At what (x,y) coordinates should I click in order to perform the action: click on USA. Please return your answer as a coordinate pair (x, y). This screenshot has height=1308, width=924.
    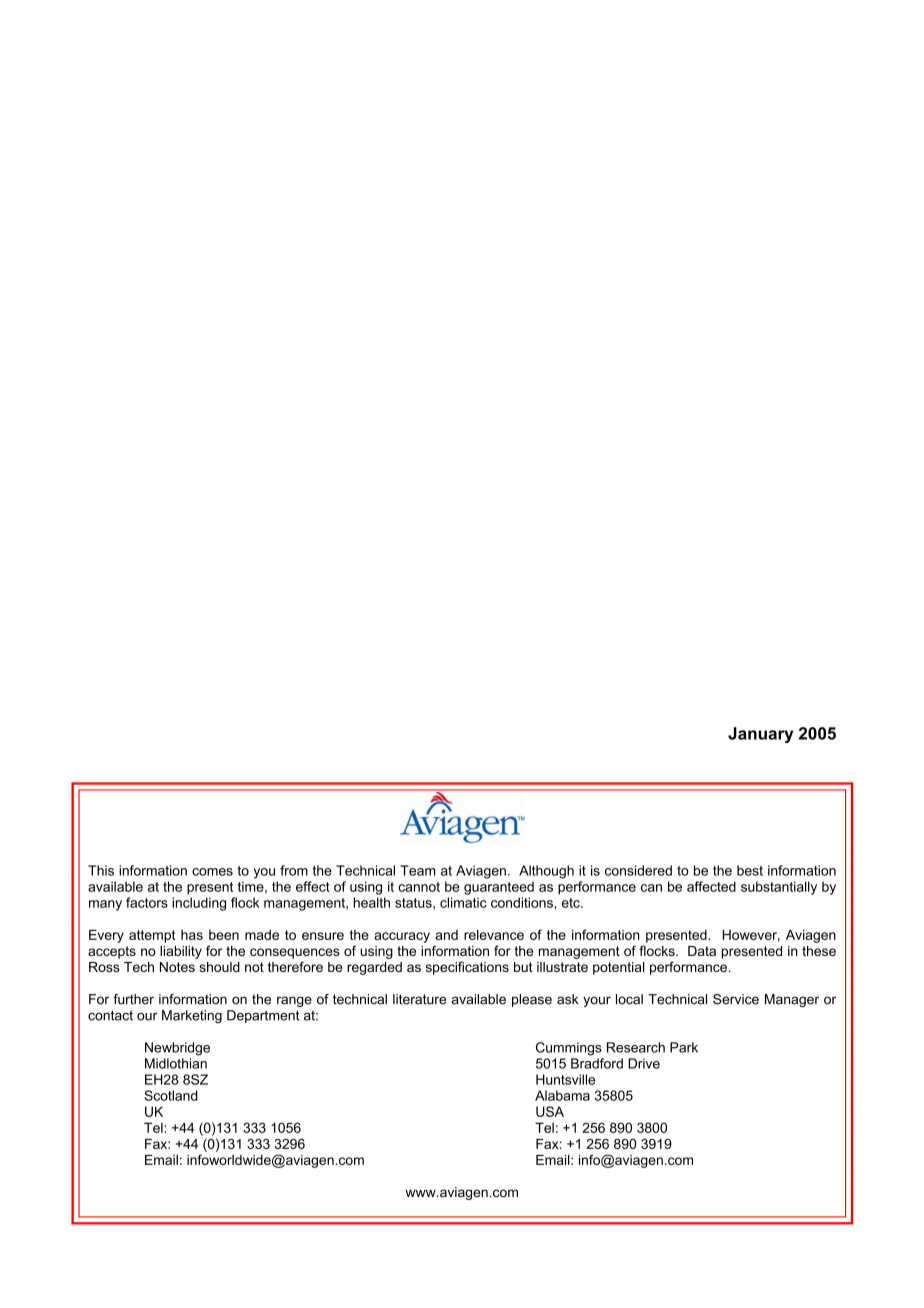
    Looking at the image, I should click on (550, 1111).
